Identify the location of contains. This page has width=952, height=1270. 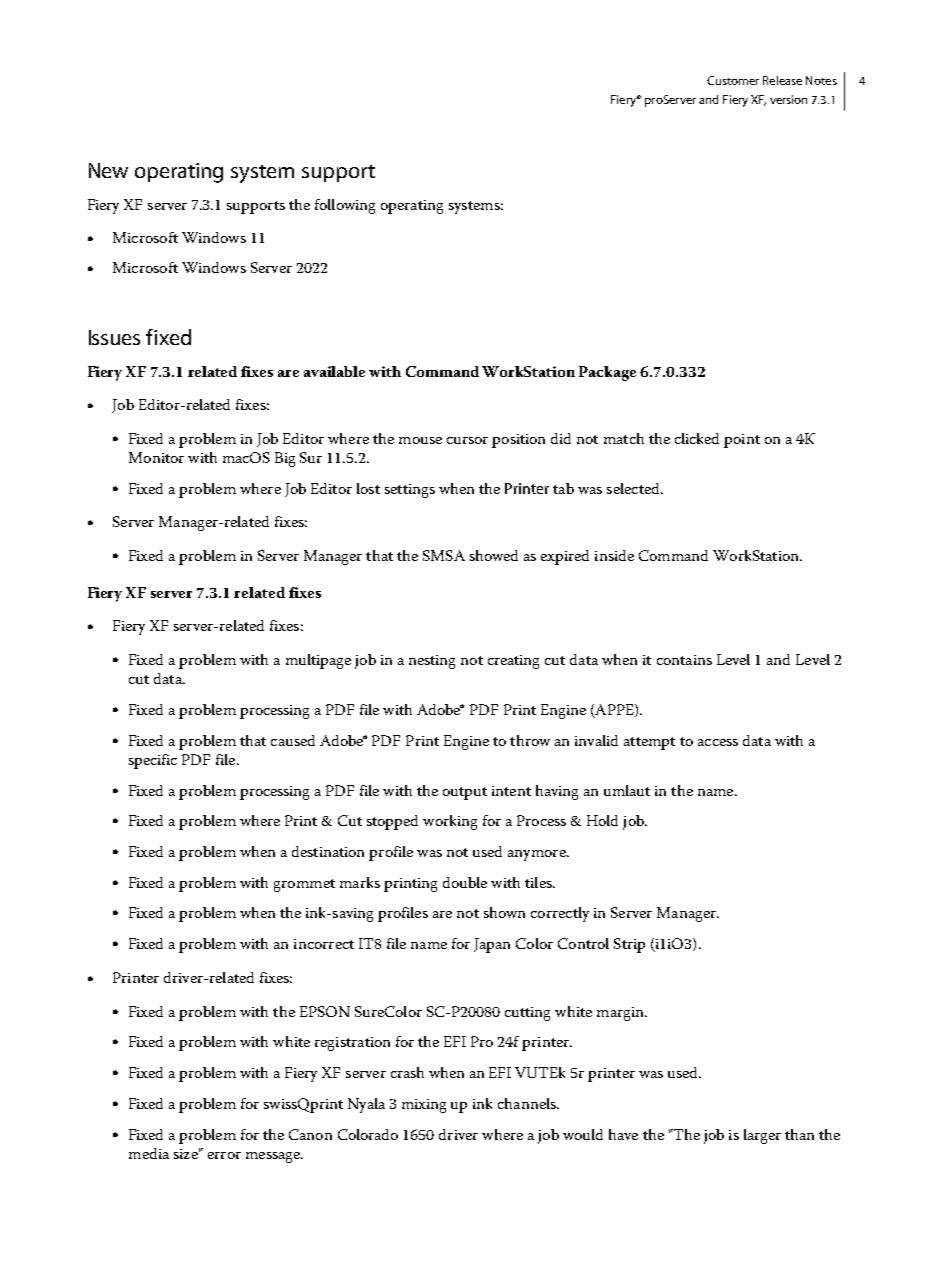
(684, 660).
